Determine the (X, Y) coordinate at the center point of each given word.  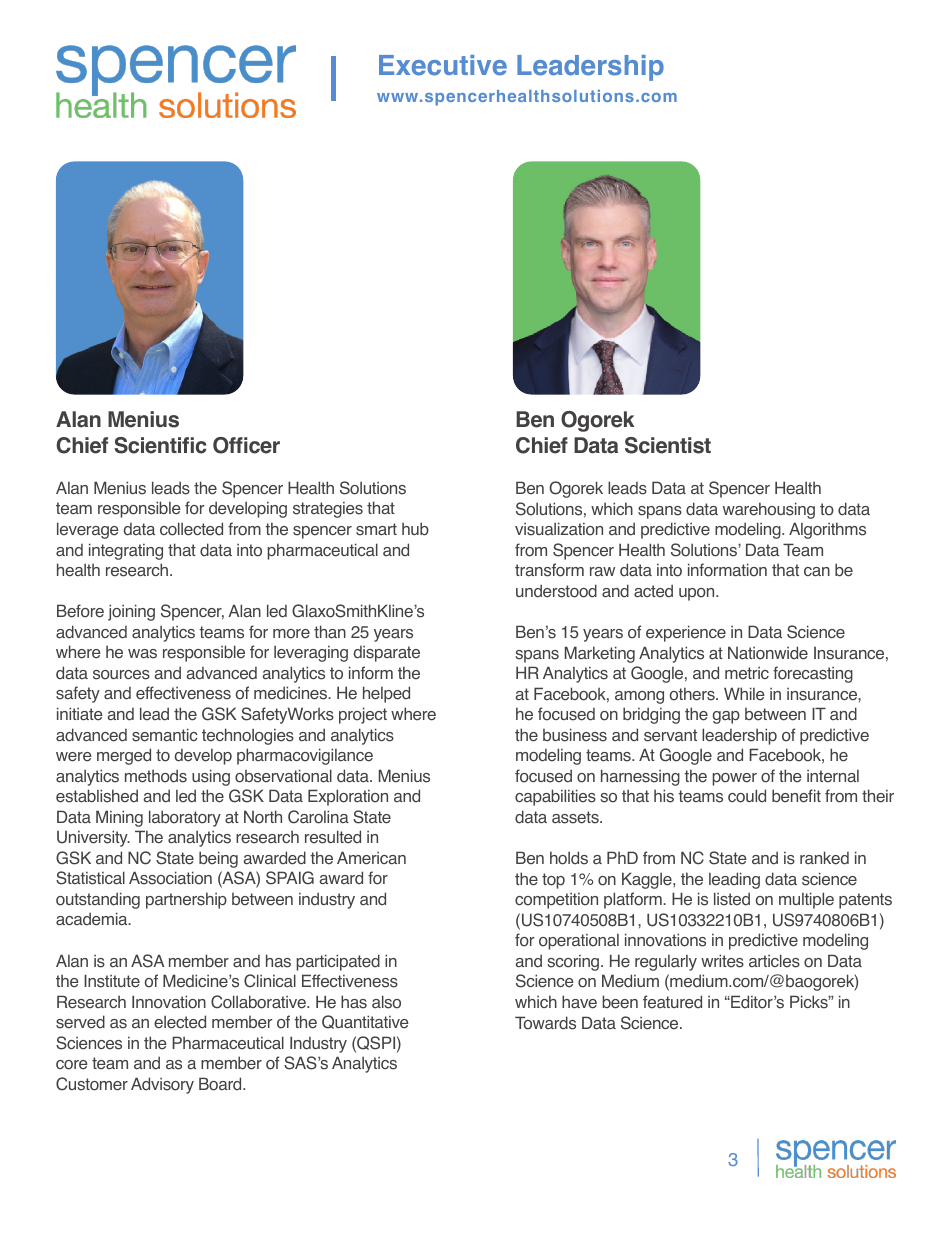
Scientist (668, 445)
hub (415, 528)
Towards (545, 1023)
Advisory (162, 1085)
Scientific (160, 445)
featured (672, 1002)
